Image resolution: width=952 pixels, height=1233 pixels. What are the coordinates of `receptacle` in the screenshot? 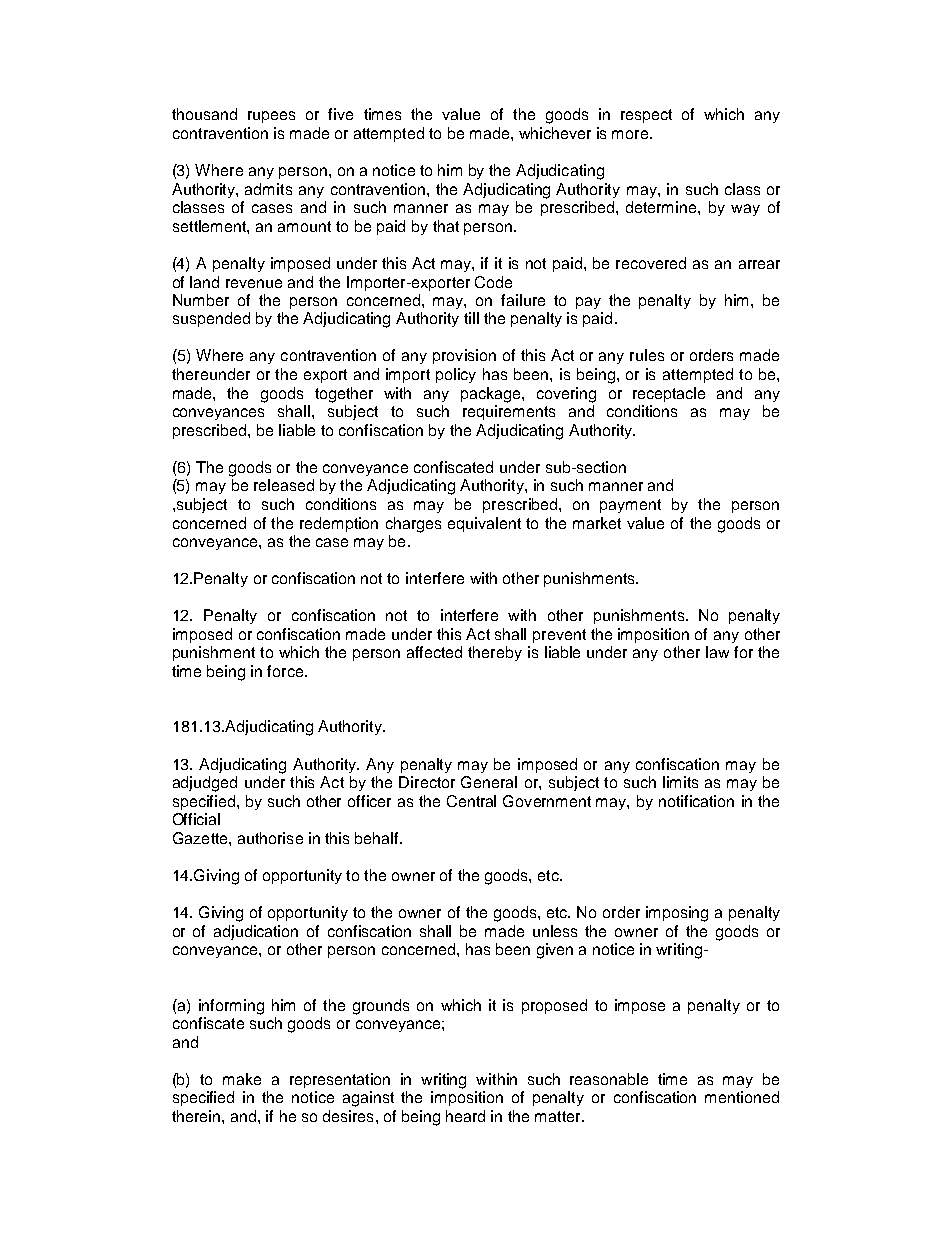 It's located at (669, 394).
